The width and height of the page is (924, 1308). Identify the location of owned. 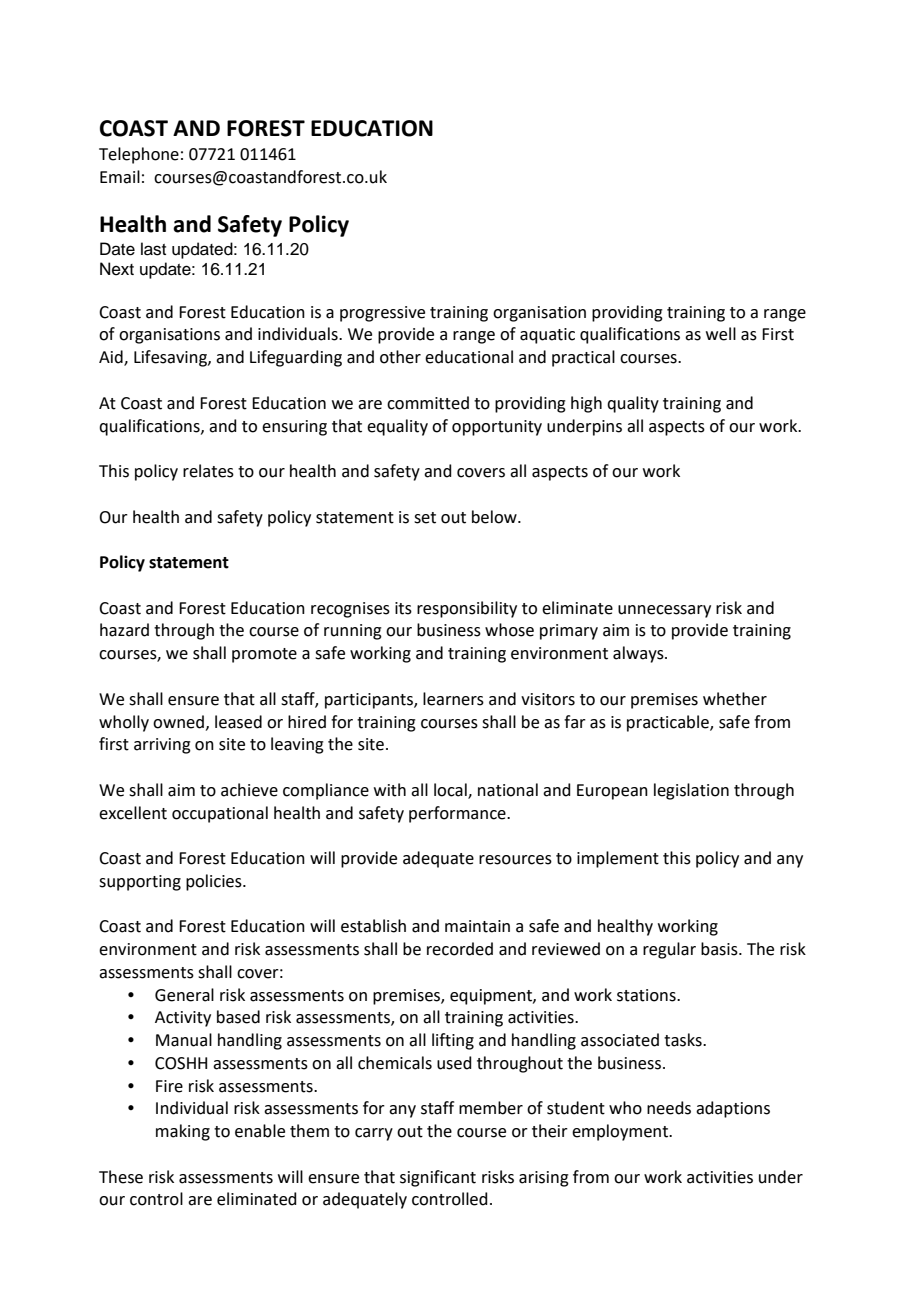
(178, 722).
